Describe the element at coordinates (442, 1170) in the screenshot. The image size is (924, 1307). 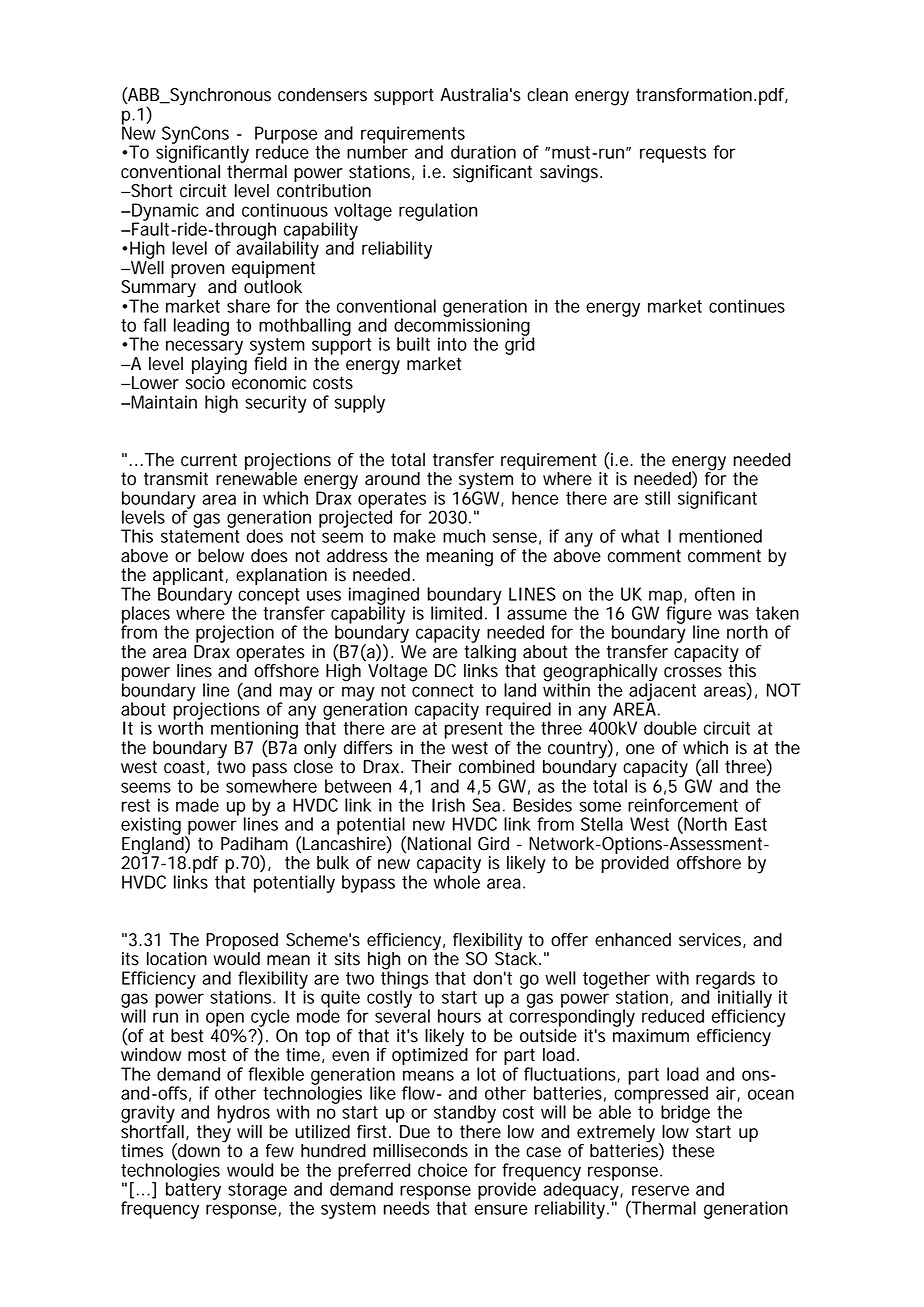
I see `choice` at that location.
